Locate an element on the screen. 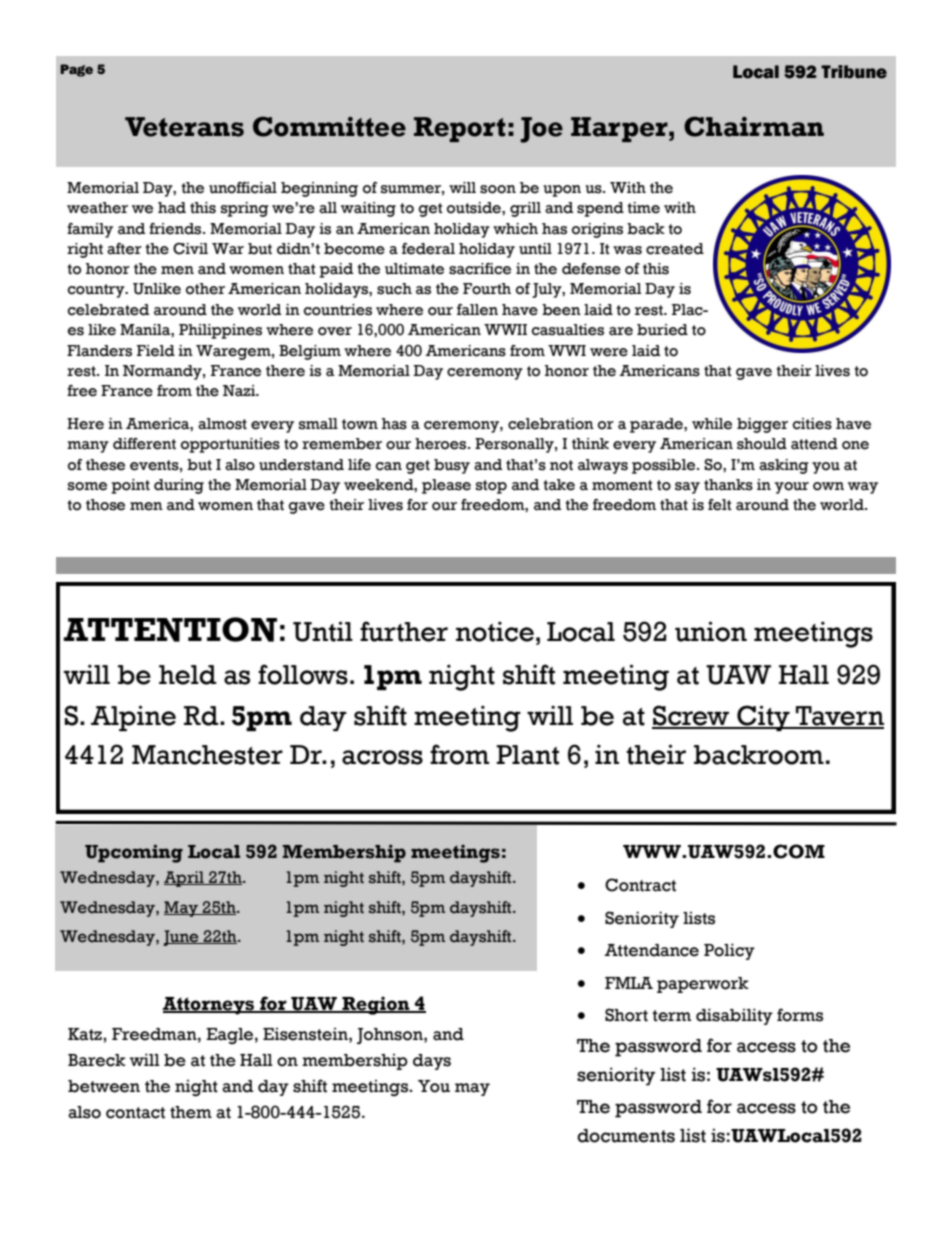 This screenshot has width=952, height=1233. during is located at coordinates (179, 486).
